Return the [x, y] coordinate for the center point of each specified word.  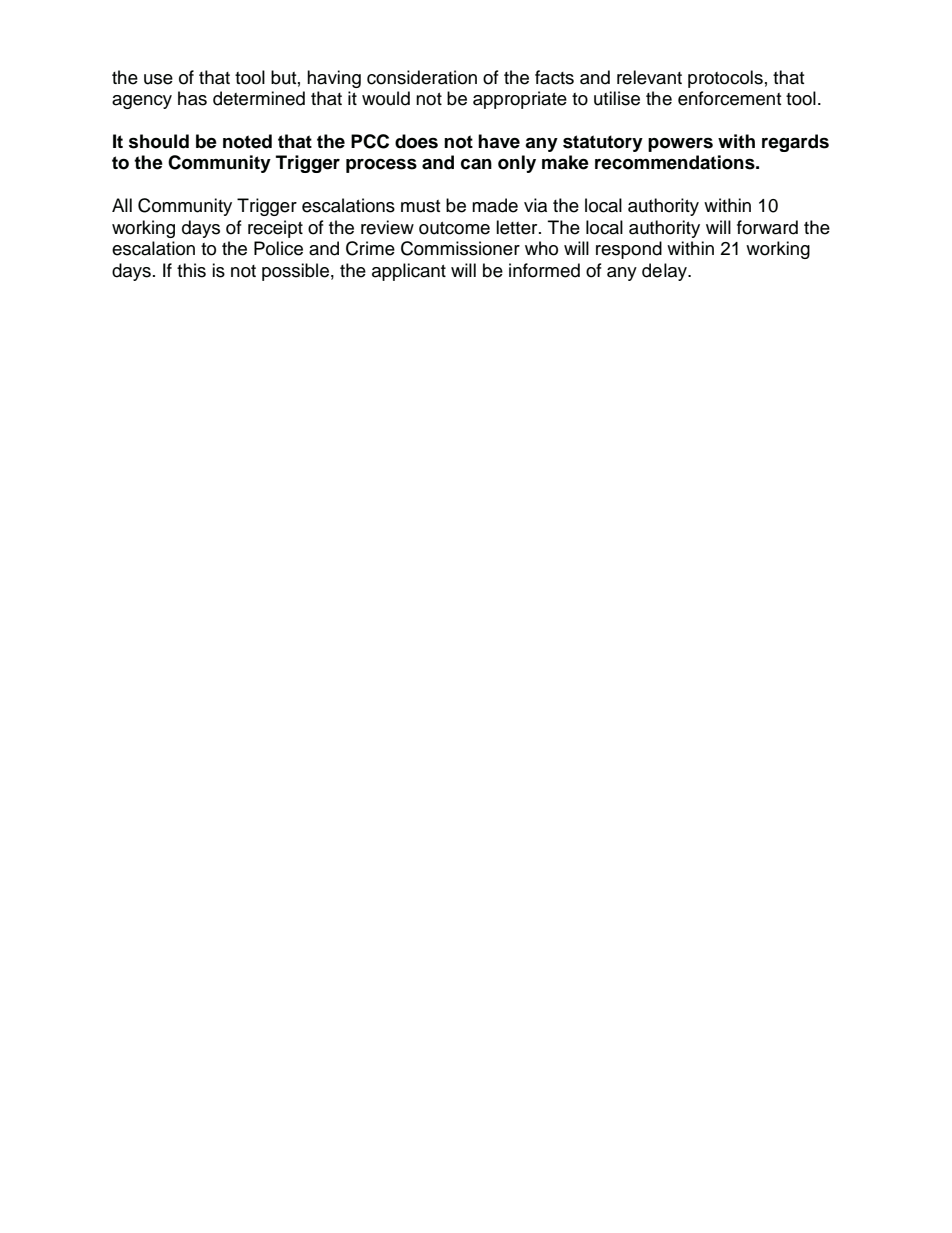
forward [767, 227]
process [381, 165]
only [517, 164]
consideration [422, 77]
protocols [725, 79]
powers [680, 144]
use [158, 79]
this [191, 270]
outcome [454, 228]
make [565, 162]
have [499, 141]
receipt [275, 229]
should [159, 141]
